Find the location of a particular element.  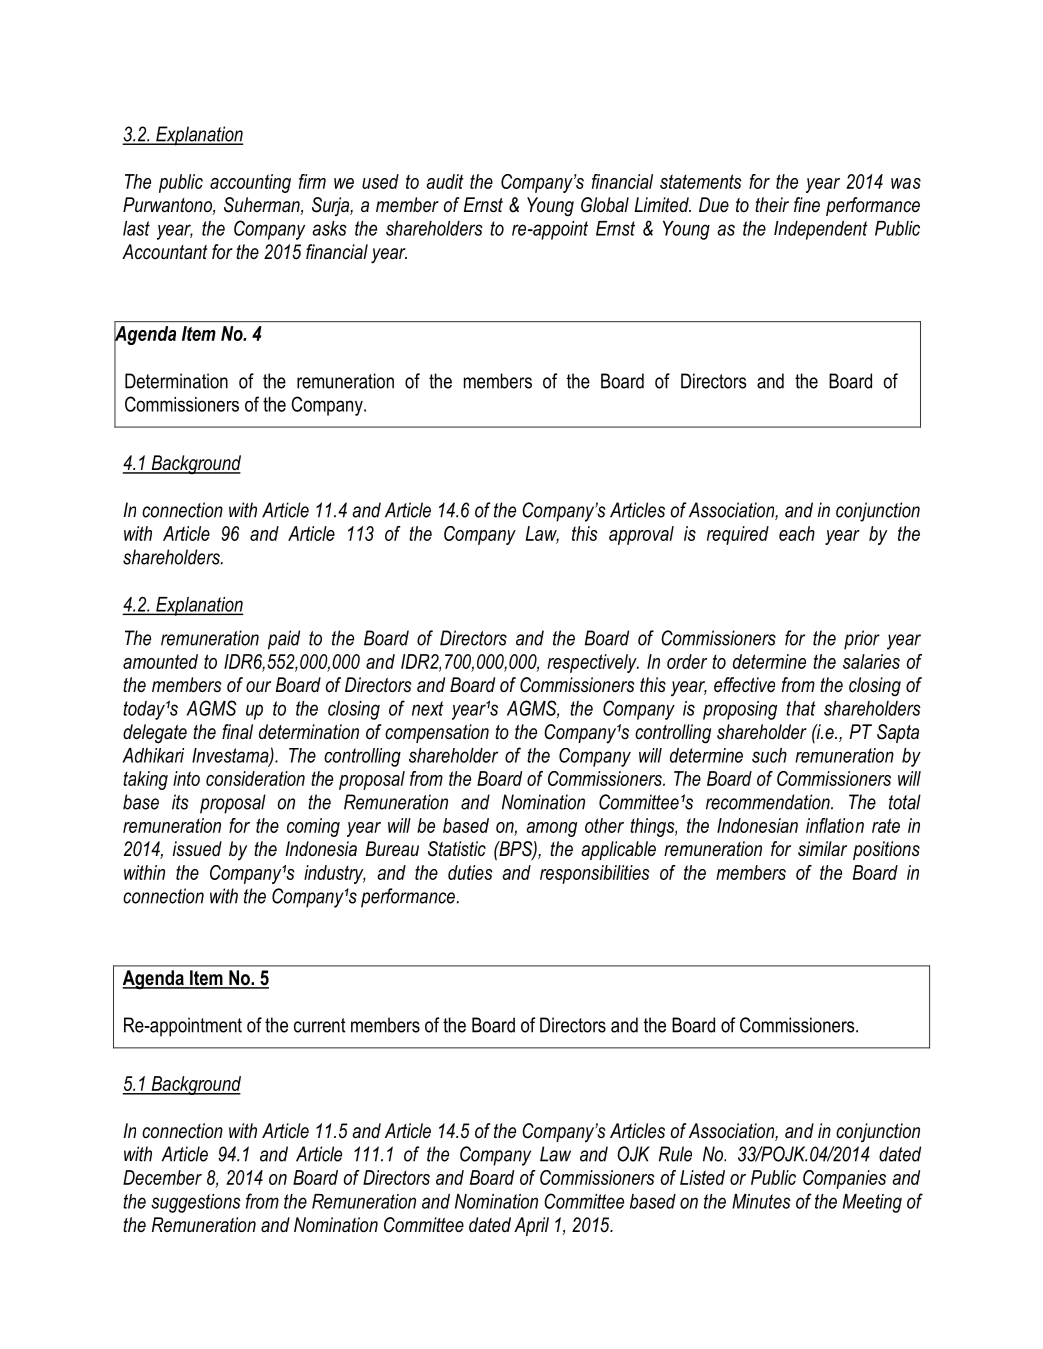

similar is located at coordinates (822, 848).
